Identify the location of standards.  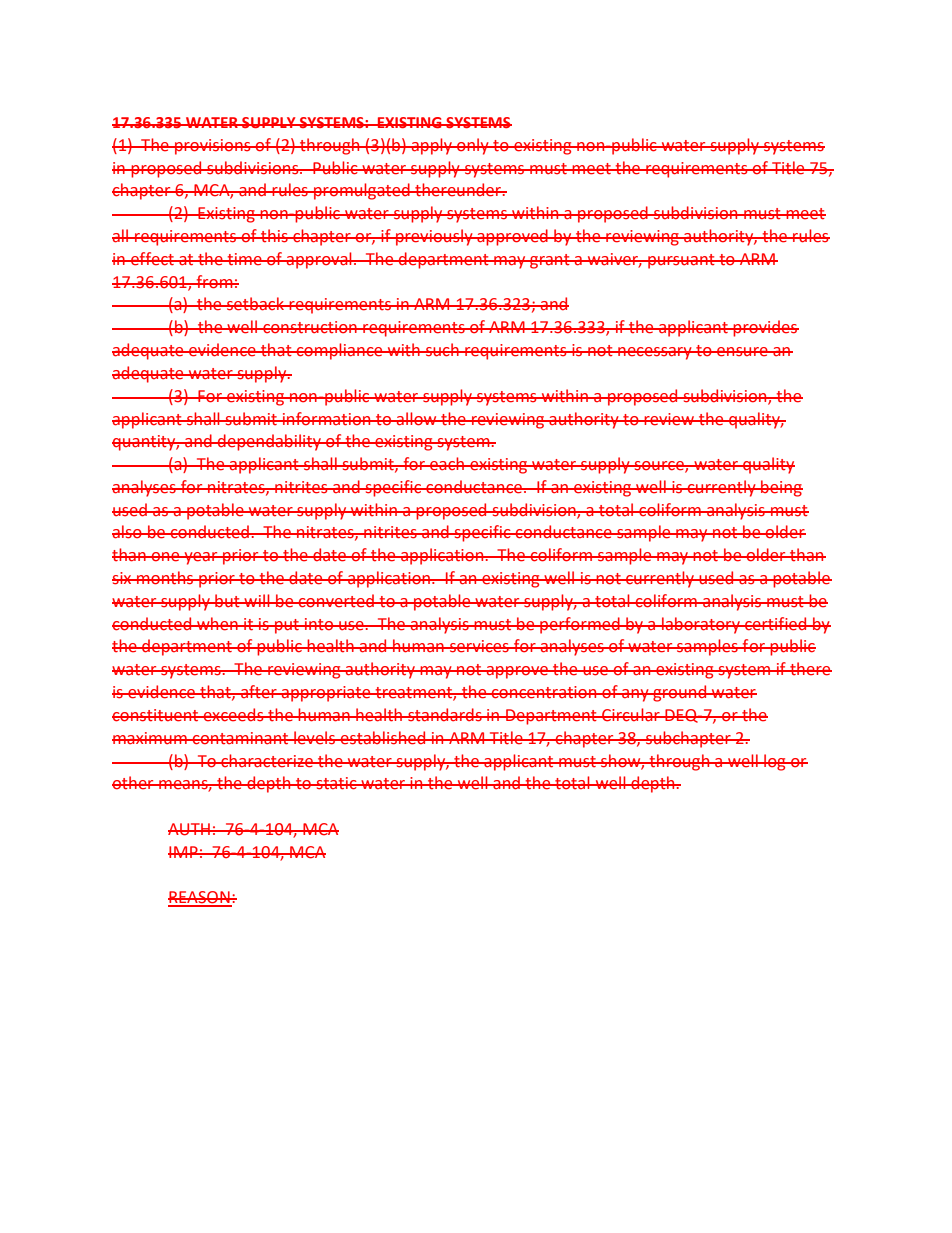
(445, 715).
